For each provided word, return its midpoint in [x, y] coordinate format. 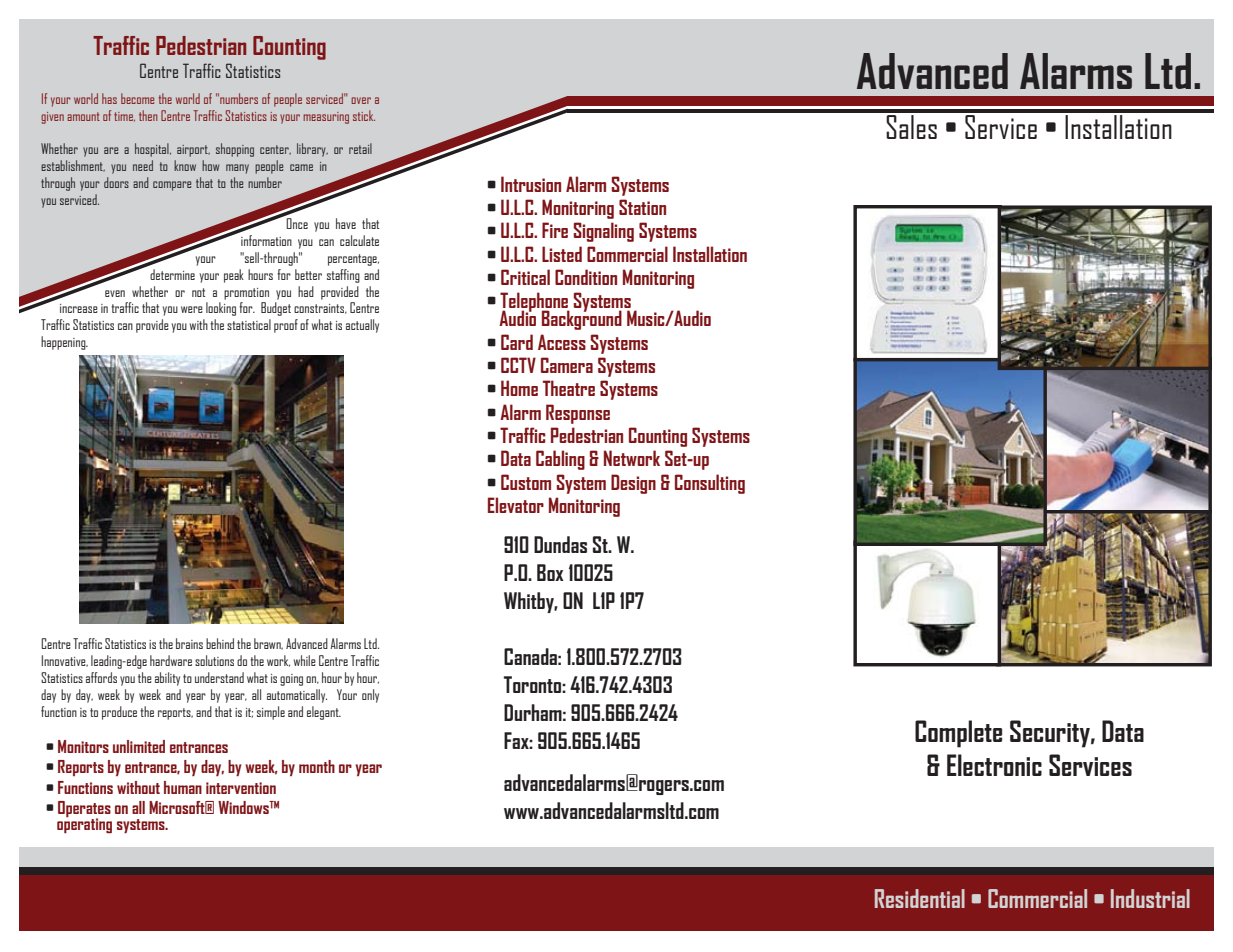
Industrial [1150, 898]
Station [642, 207]
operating [84, 824]
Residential [920, 898]
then [148, 115]
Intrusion [531, 184]
